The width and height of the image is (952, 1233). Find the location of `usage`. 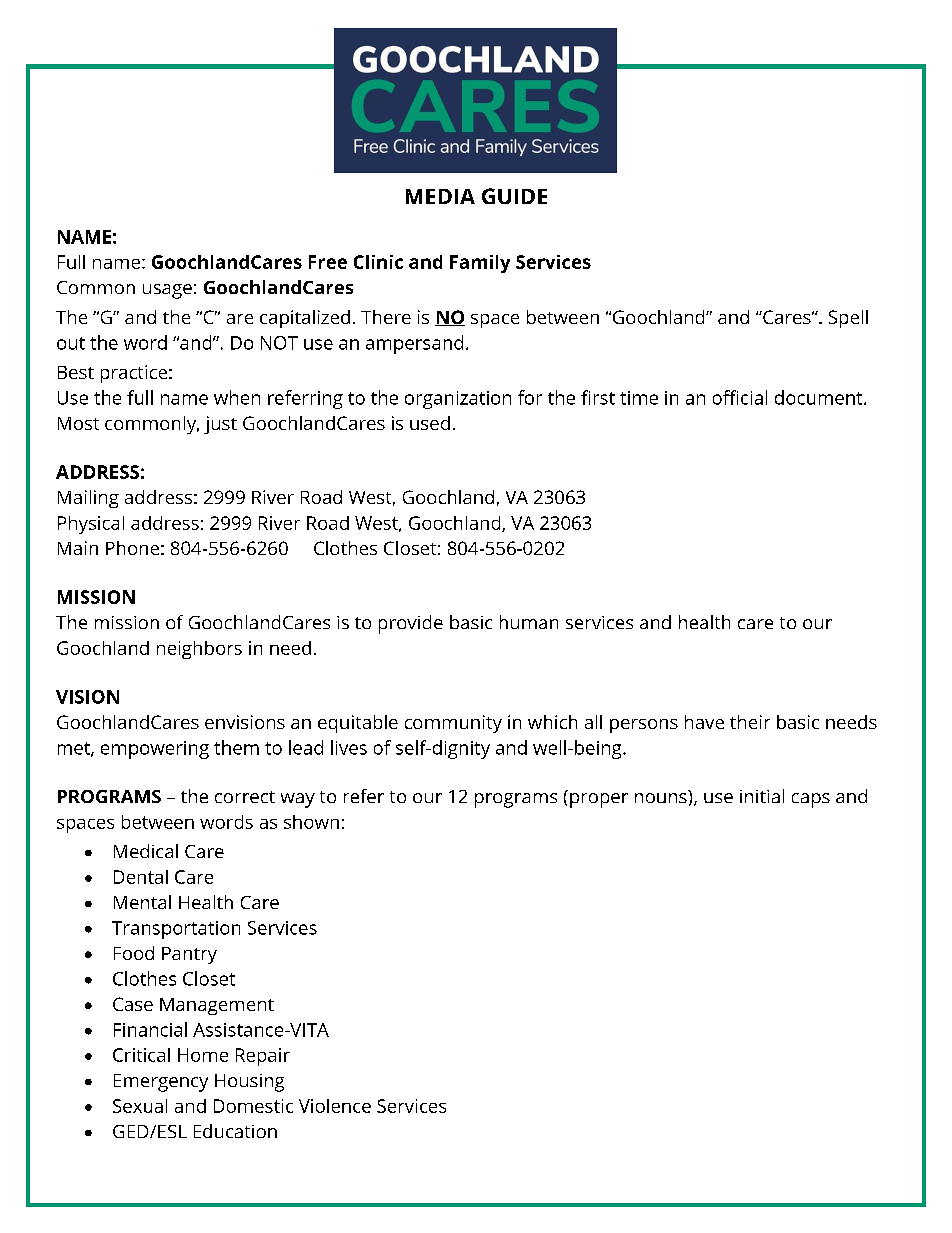

usage is located at coordinates (167, 291).
